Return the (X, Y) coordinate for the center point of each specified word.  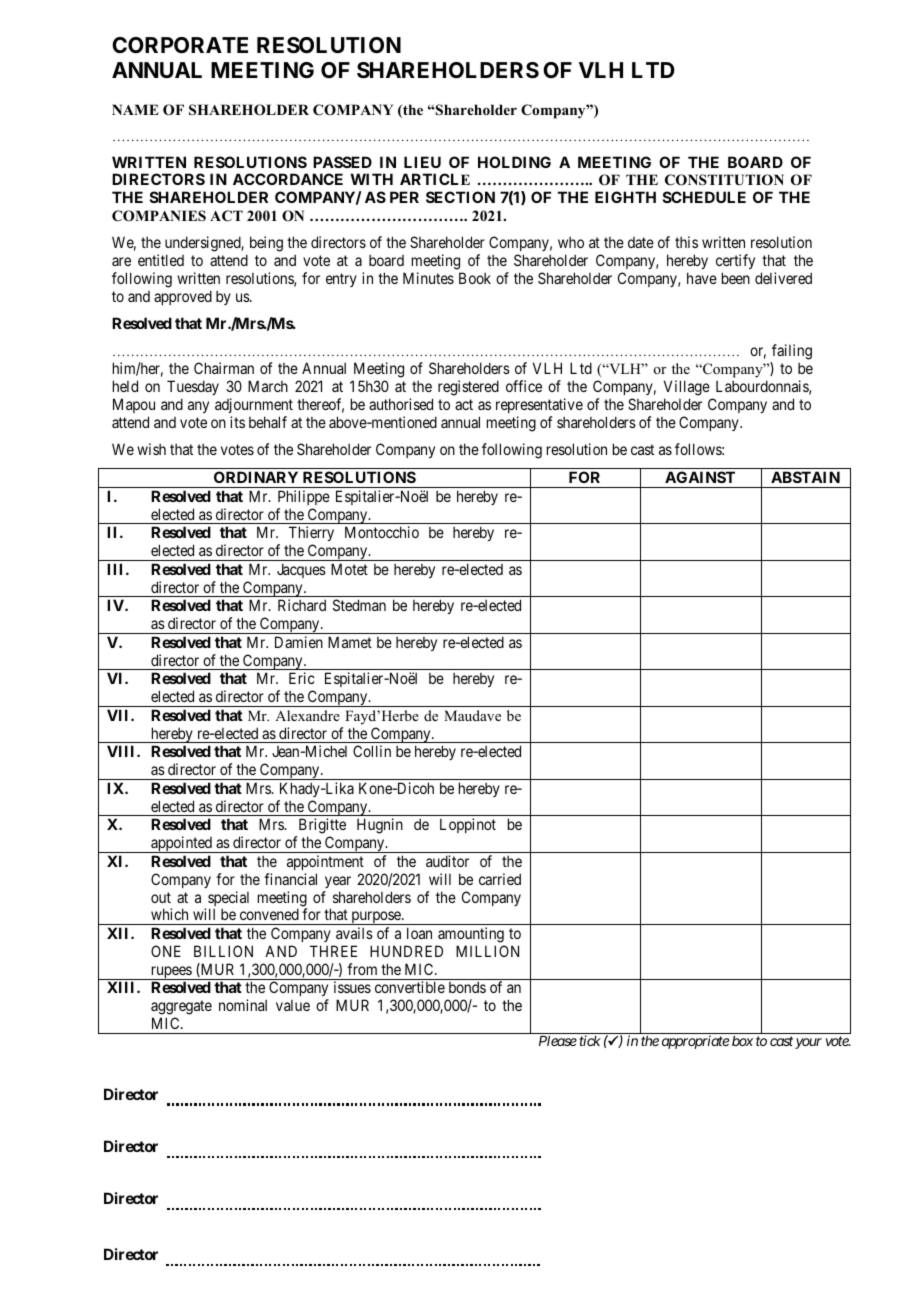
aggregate (181, 1009)
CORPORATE (180, 45)
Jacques (301, 570)
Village (687, 389)
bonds (467, 987)
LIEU (422, 162)
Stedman (359, 605)
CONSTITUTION (724, 180)
